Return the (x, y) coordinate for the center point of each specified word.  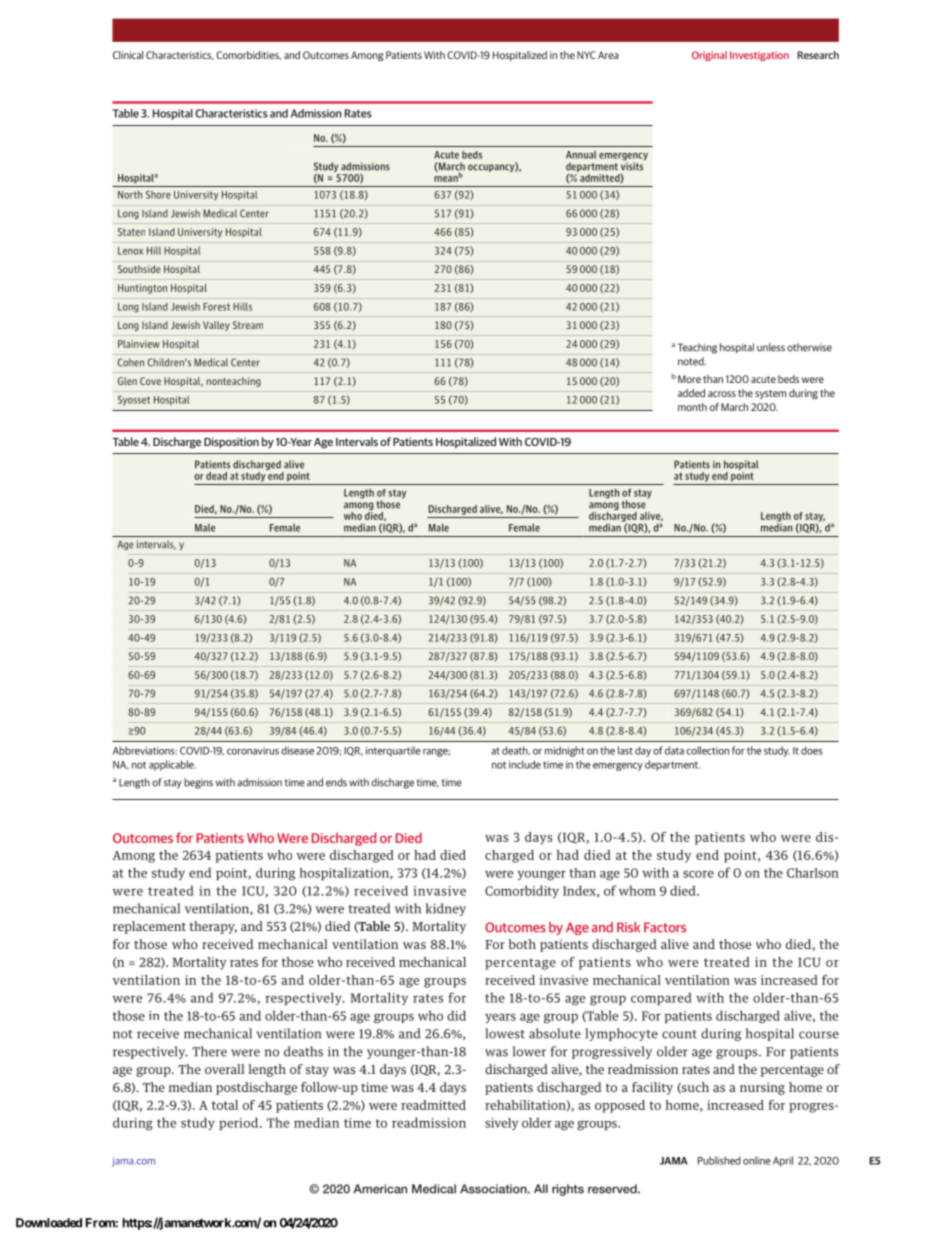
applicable (172, 765)
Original (709, 56)
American (380, 1189)
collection (707, 750)
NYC (586, 55)
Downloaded (49, 1223)
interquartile (393, 751)
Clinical (128, 55)
